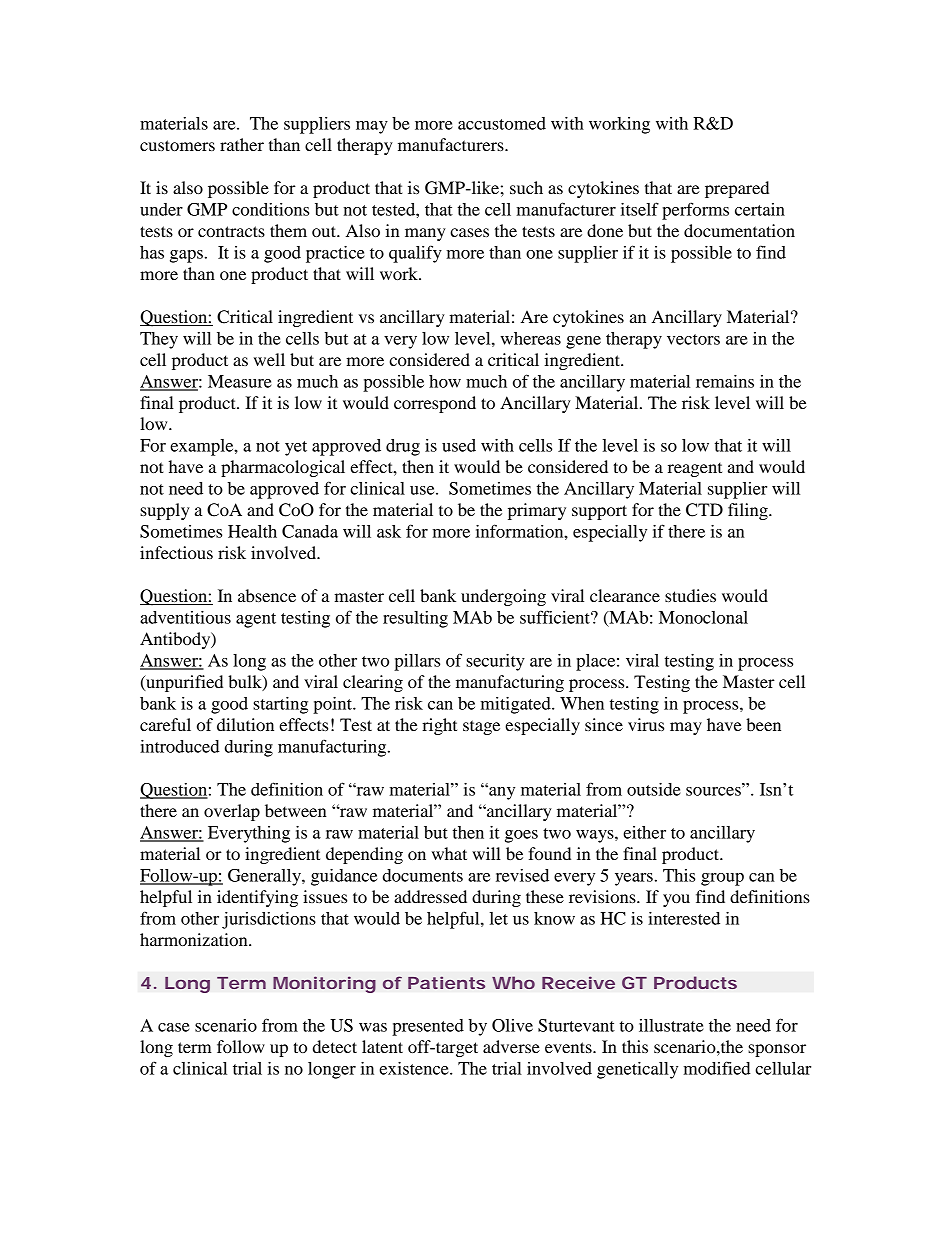 The height and width of the screenshot is (1233, 952). I want to click on accustomed, so click(502, 123).
